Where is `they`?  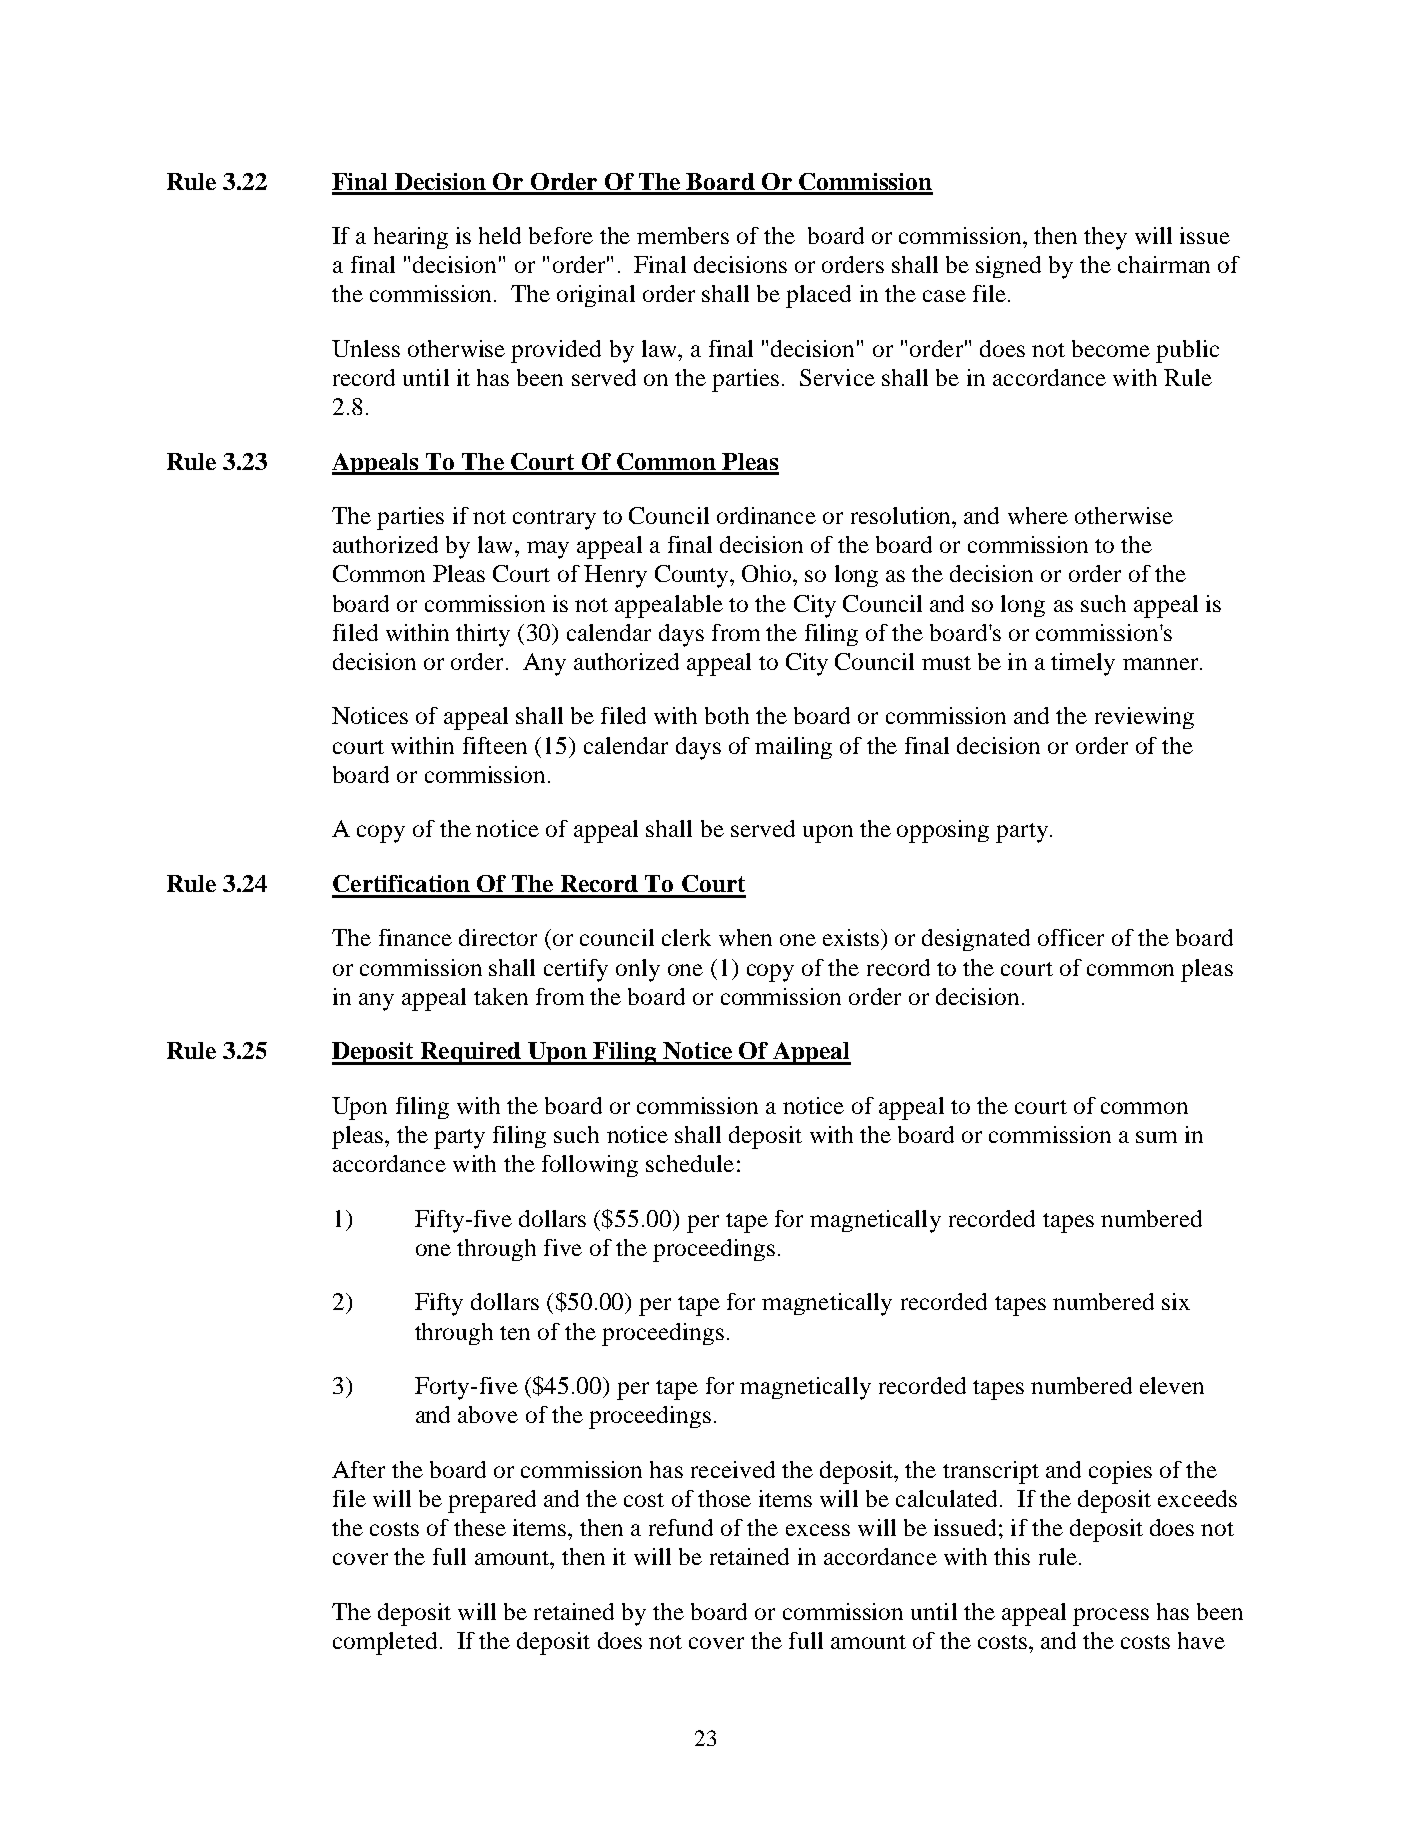
they is located at coordinates (1105, 238).
